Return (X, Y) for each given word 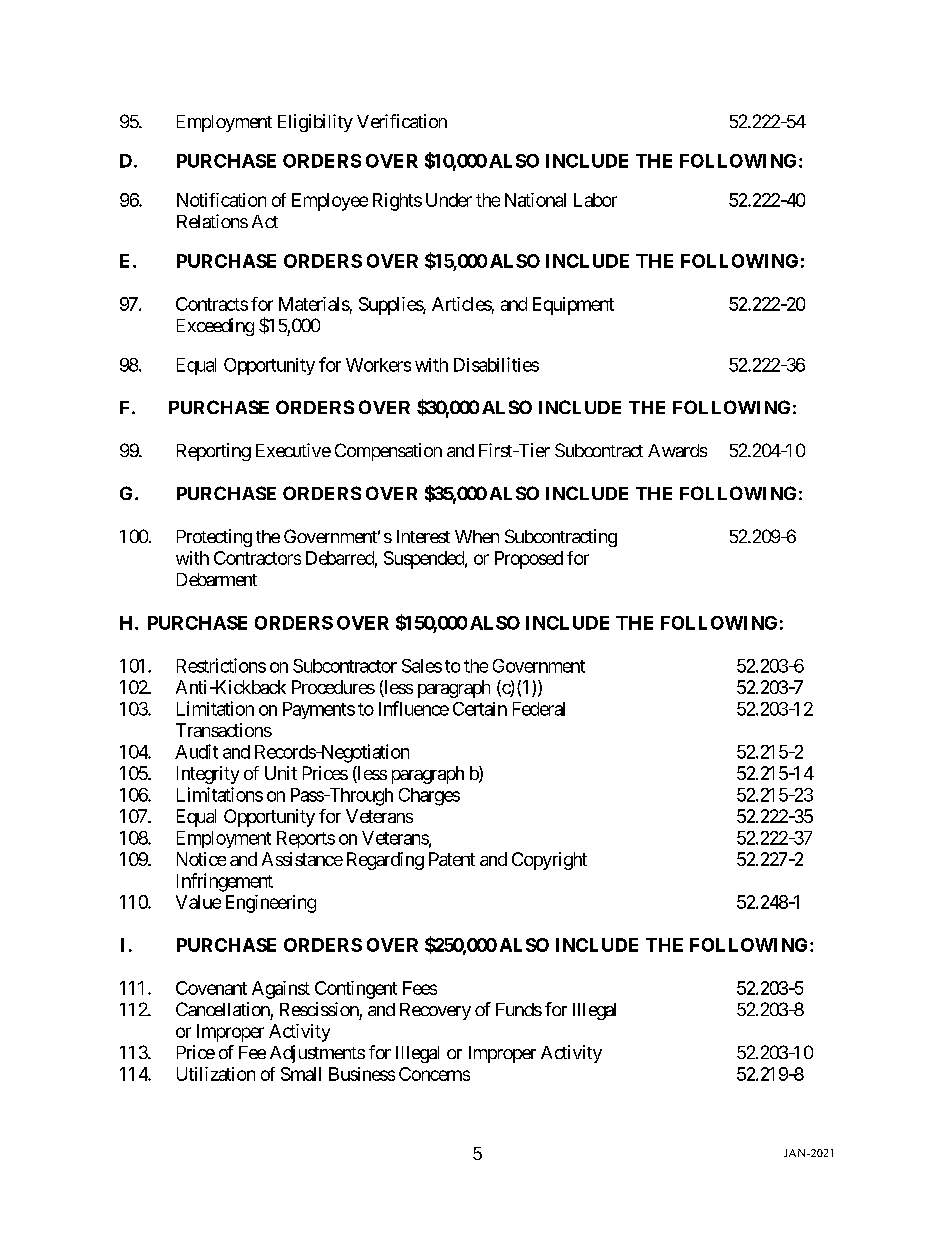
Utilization (216, 1074)
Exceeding (215, 327)
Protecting (214, 538)
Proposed (529, 560)
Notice (201, 859)
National (535, 200)
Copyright (549, 861)
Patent (452, 859)
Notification (221, 200)
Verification (402, 121)
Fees (420, 988)
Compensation (388, 452)
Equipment (573, 306)
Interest (423, 536)
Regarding (385, 861)
